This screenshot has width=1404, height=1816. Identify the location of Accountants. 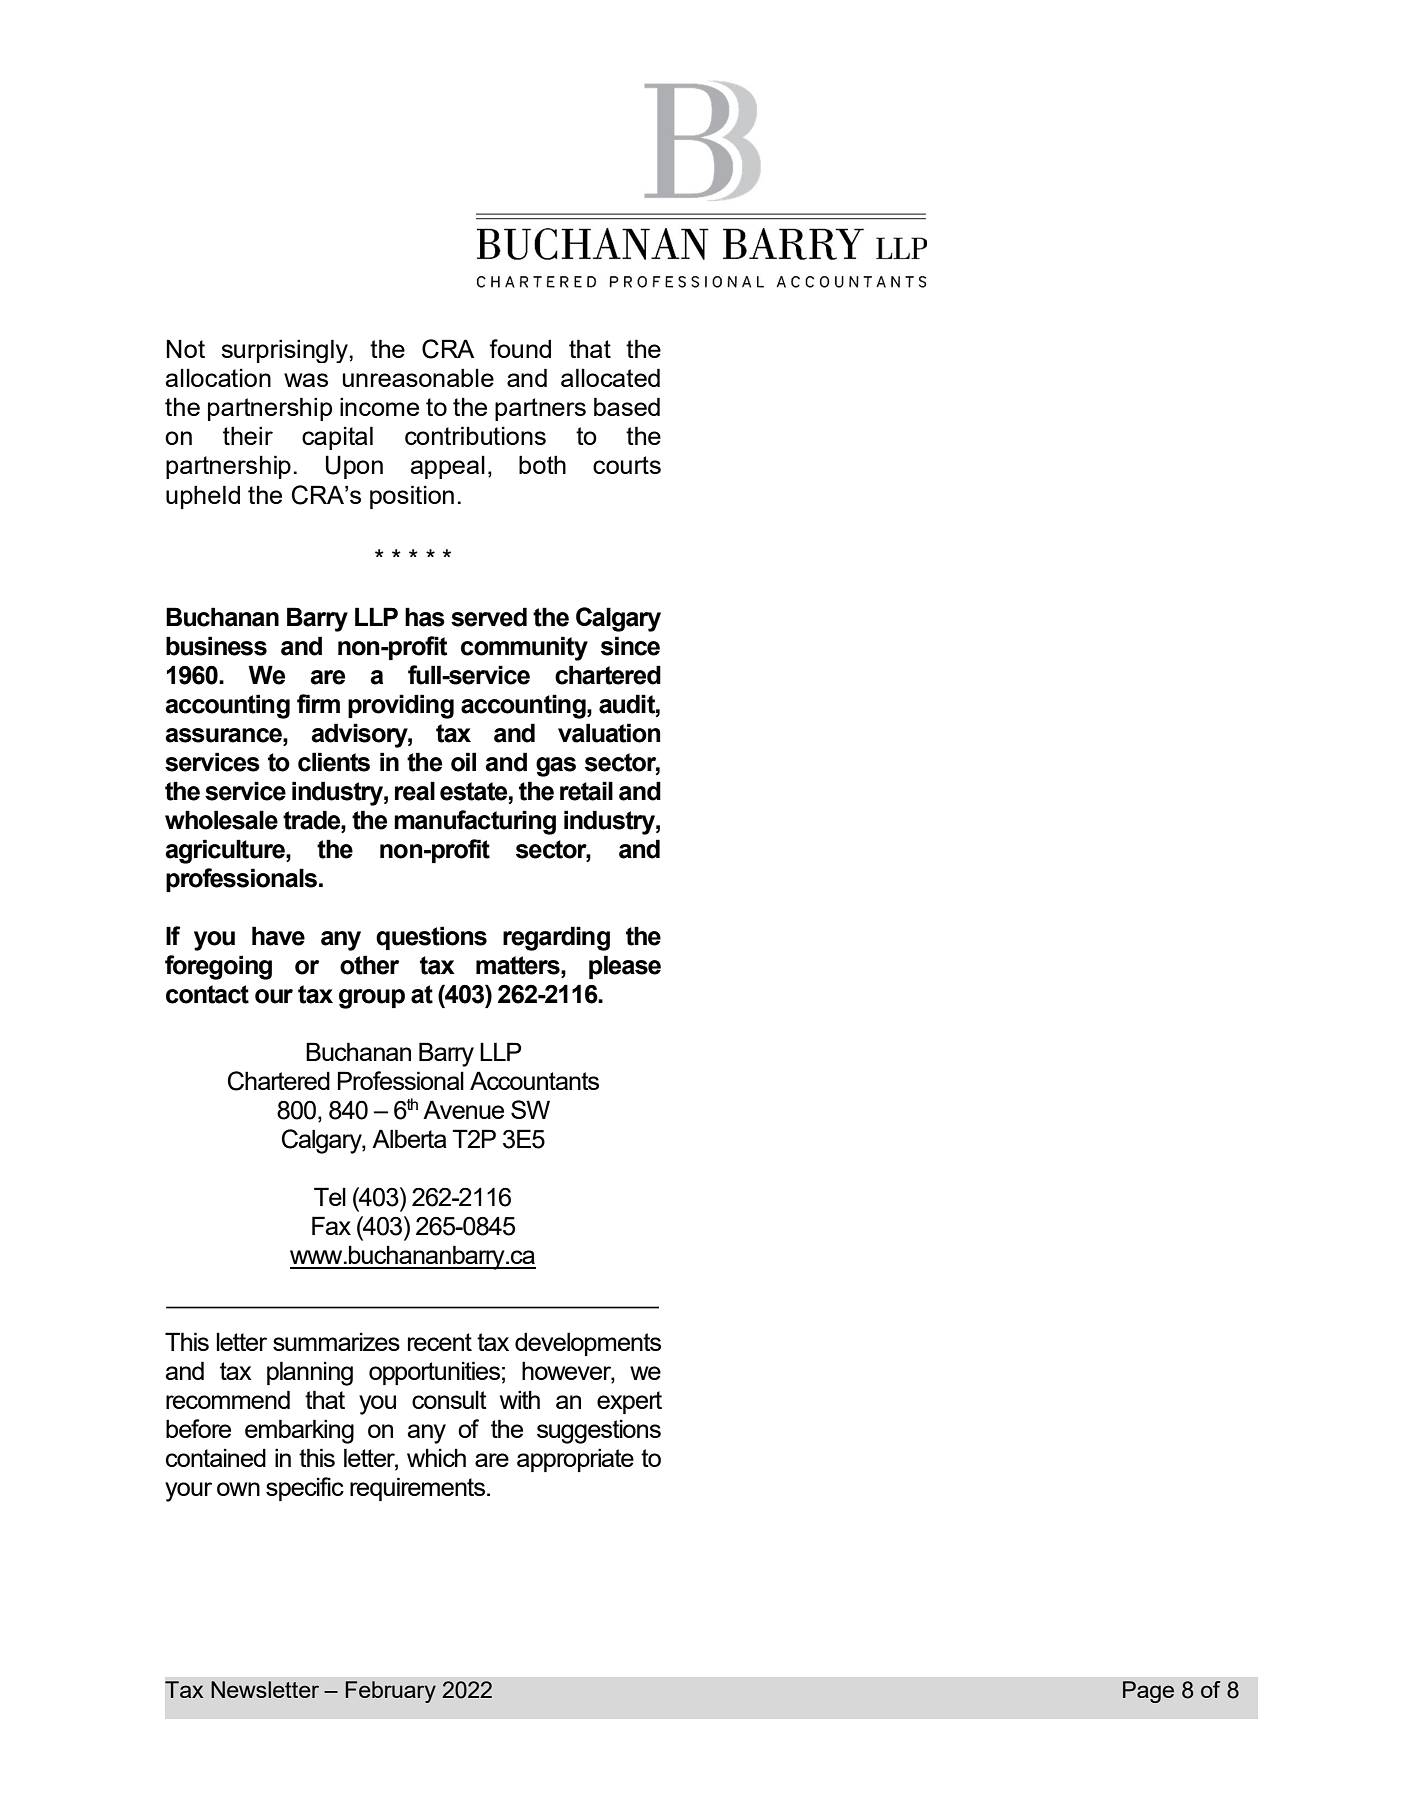
(534, 1080).
